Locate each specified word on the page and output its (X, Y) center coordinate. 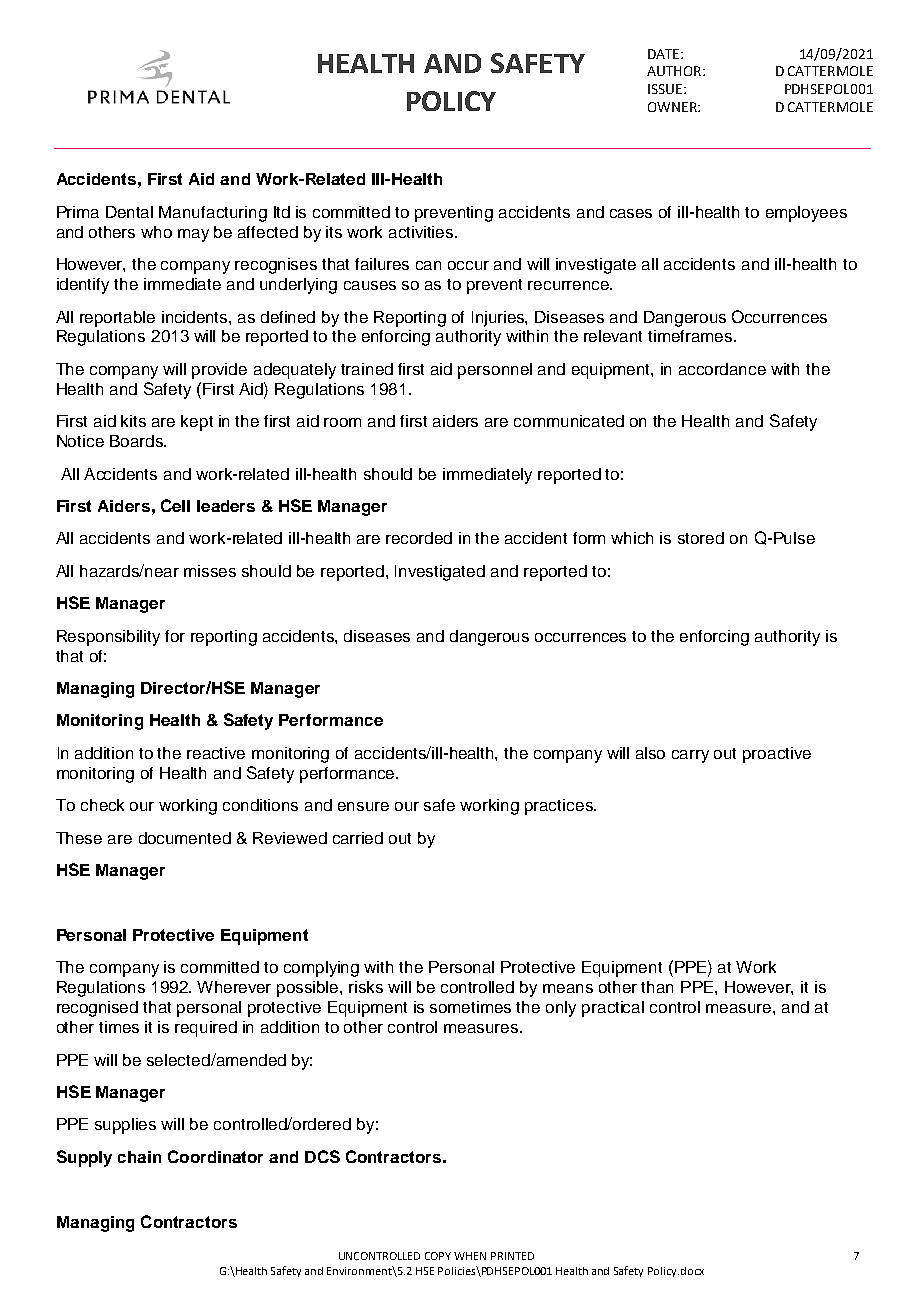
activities (422, 232)
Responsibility (108, 638)
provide (219, 371)
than (657, 987)
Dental (129, 212)
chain (139, 1157)
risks (366, 987)
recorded (419, 538)
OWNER (673, 107)
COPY (438, 1256)
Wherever (234, 987)
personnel (495, 371)
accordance (722, 369)
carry (690, 756)
